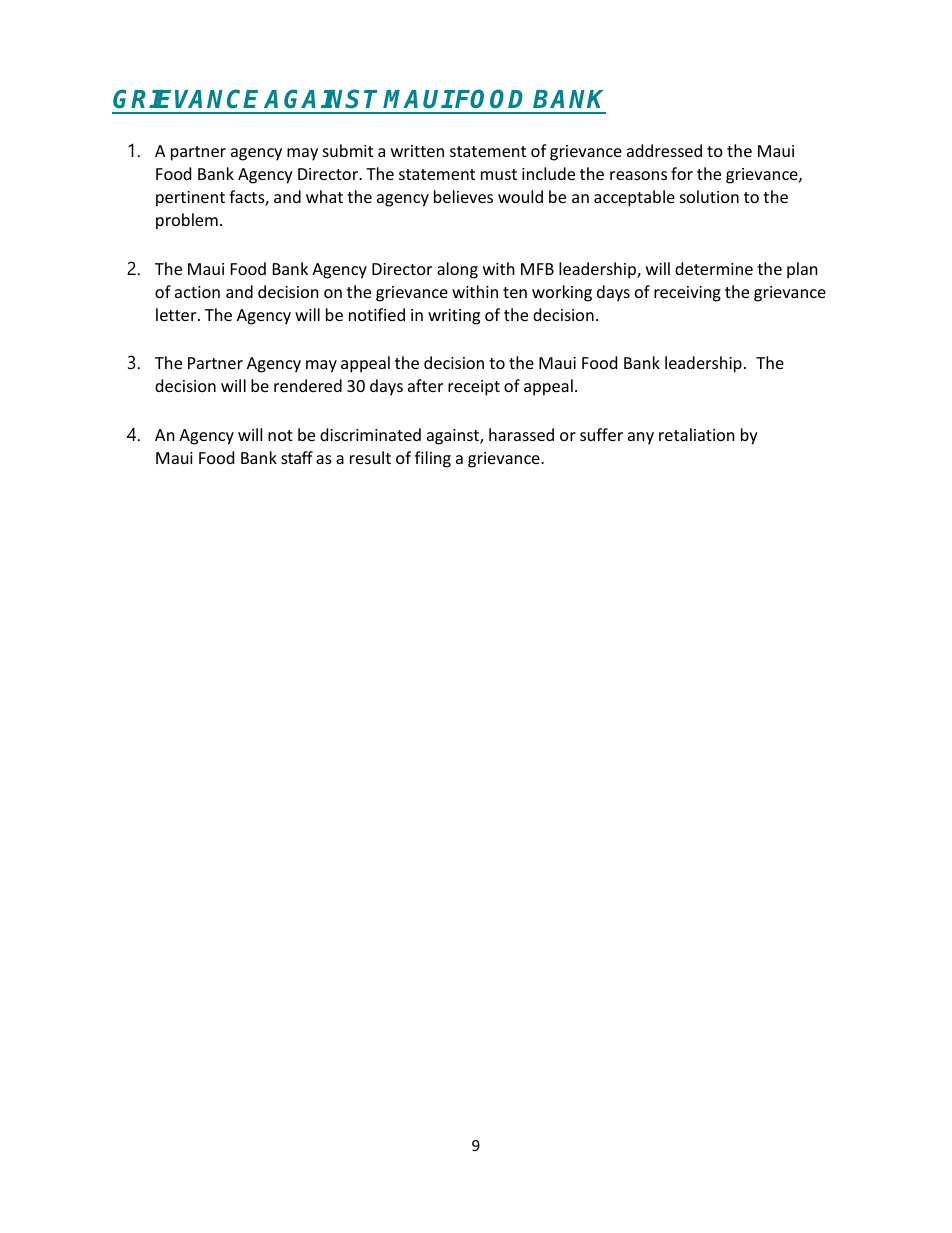  Describe the element at coordinates (197, 292) in the image. I see `action` at that location.
